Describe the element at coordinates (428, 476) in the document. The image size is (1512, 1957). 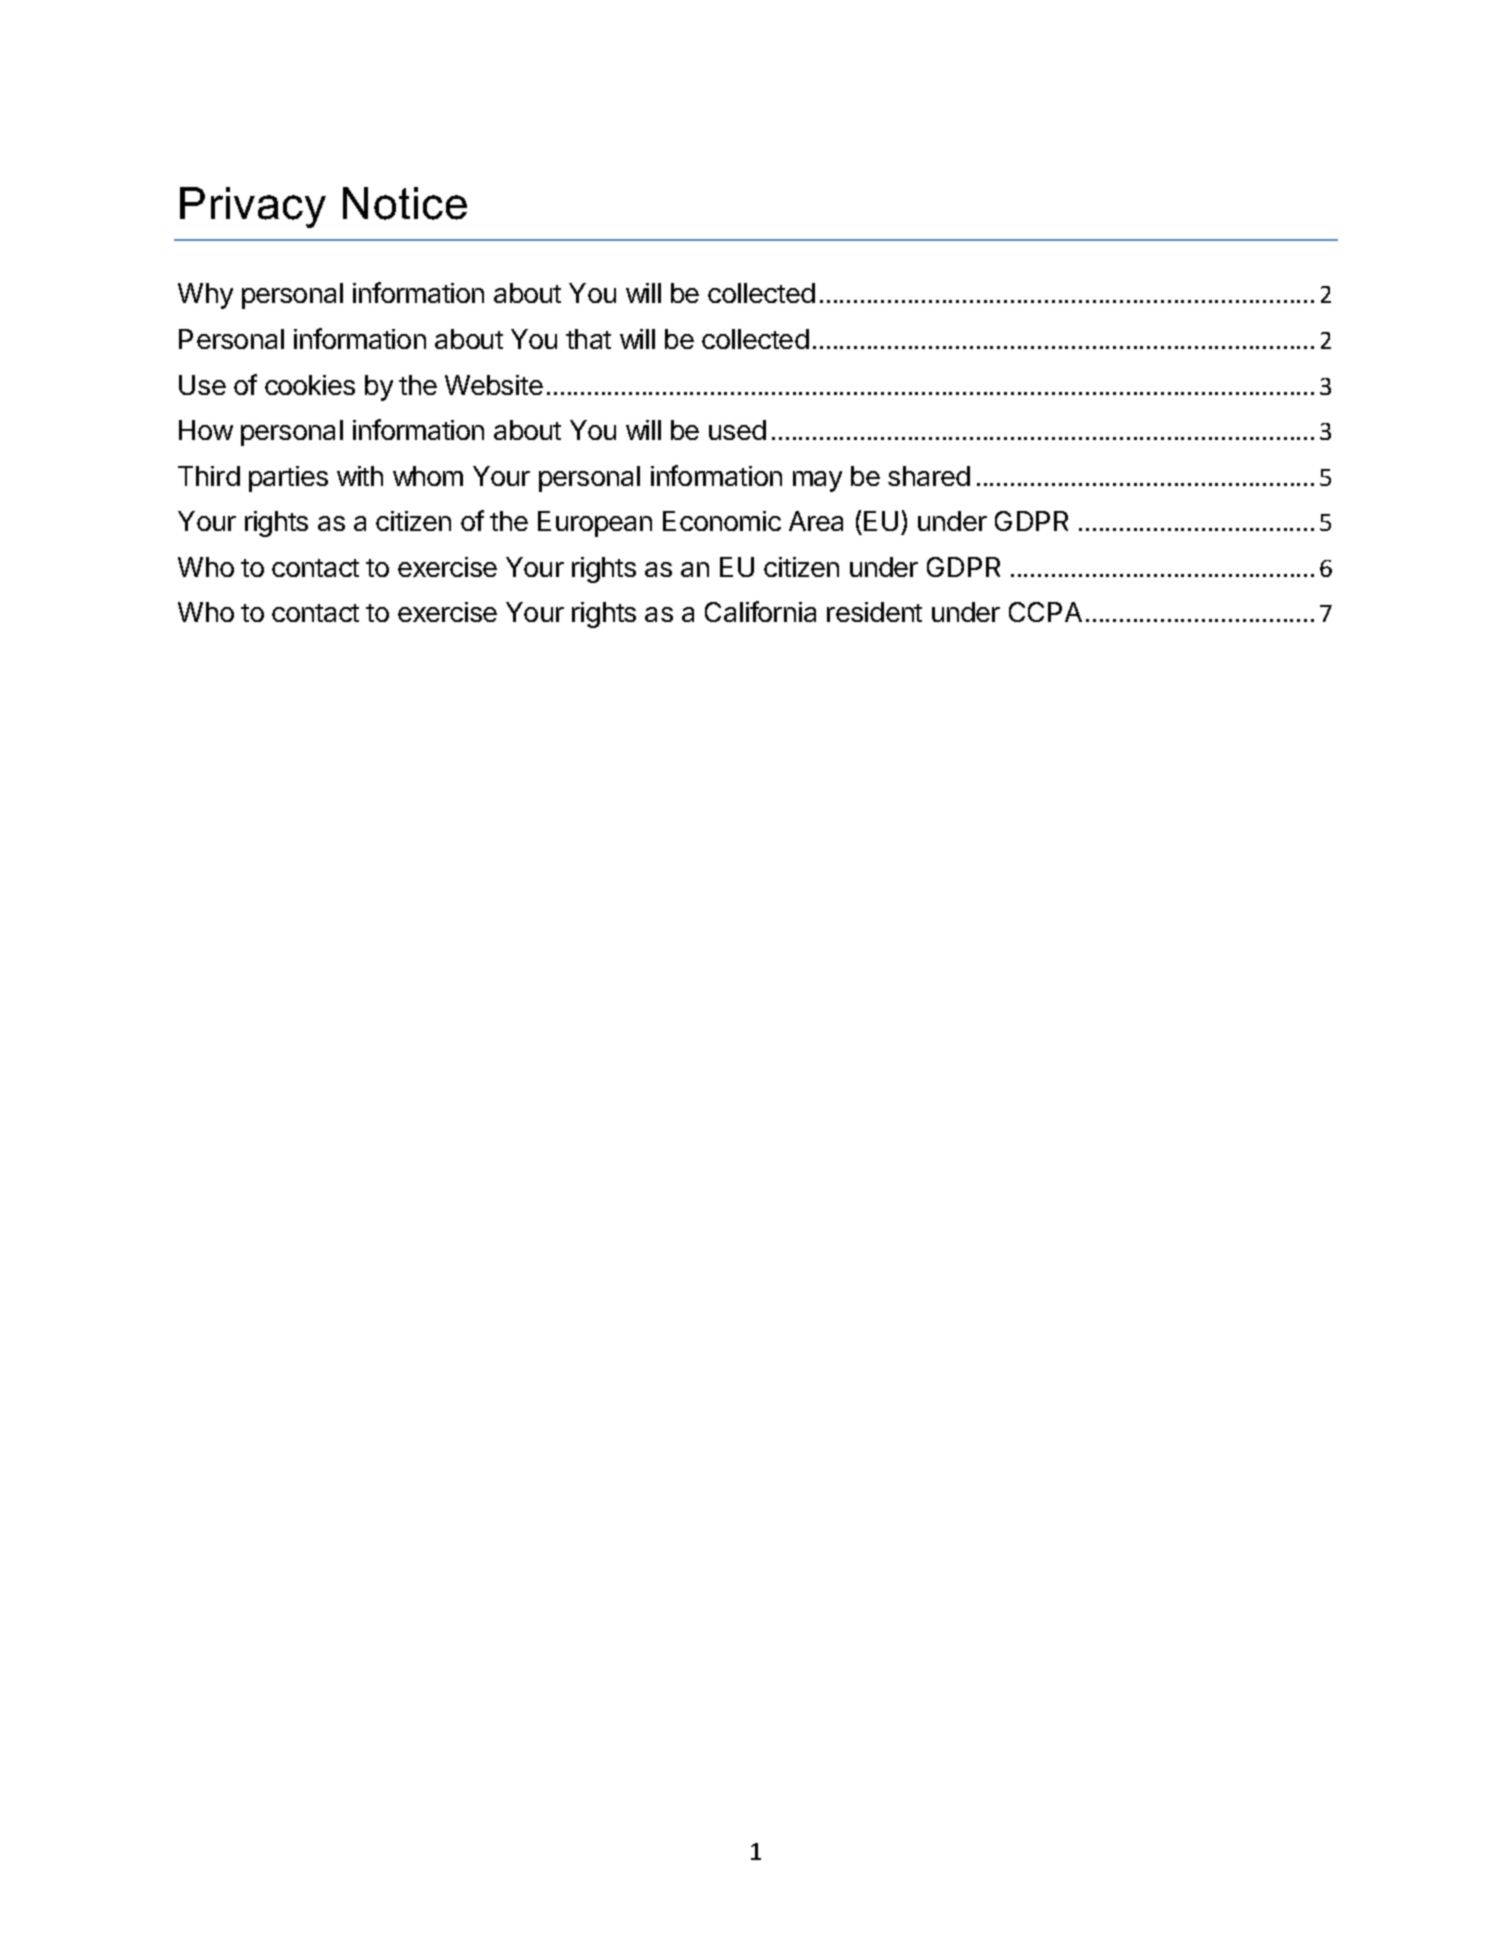
I see `whom` at that location.
